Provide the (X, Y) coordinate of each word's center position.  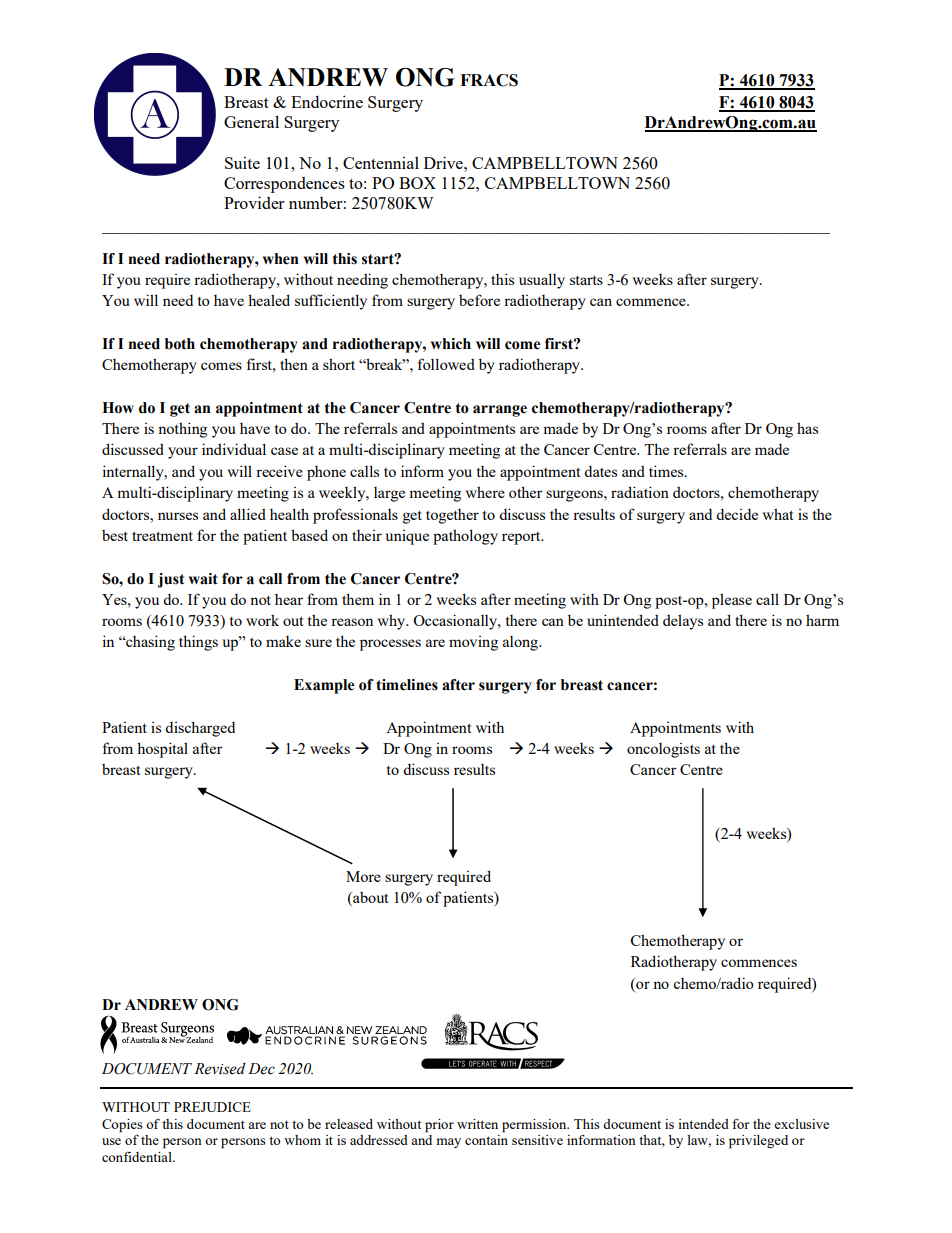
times (667, 471)
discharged (200, 729)
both (180, 344)
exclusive (801, 1124)
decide (737, 514)
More (363, 876)
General (251, 121)
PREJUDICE (212, 1107)
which (451, 344)
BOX (417, 183)
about (369, 899)
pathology (465, 537)
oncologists (663, 750)
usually (542, 281)
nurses (178, 516)
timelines (407, 685)
